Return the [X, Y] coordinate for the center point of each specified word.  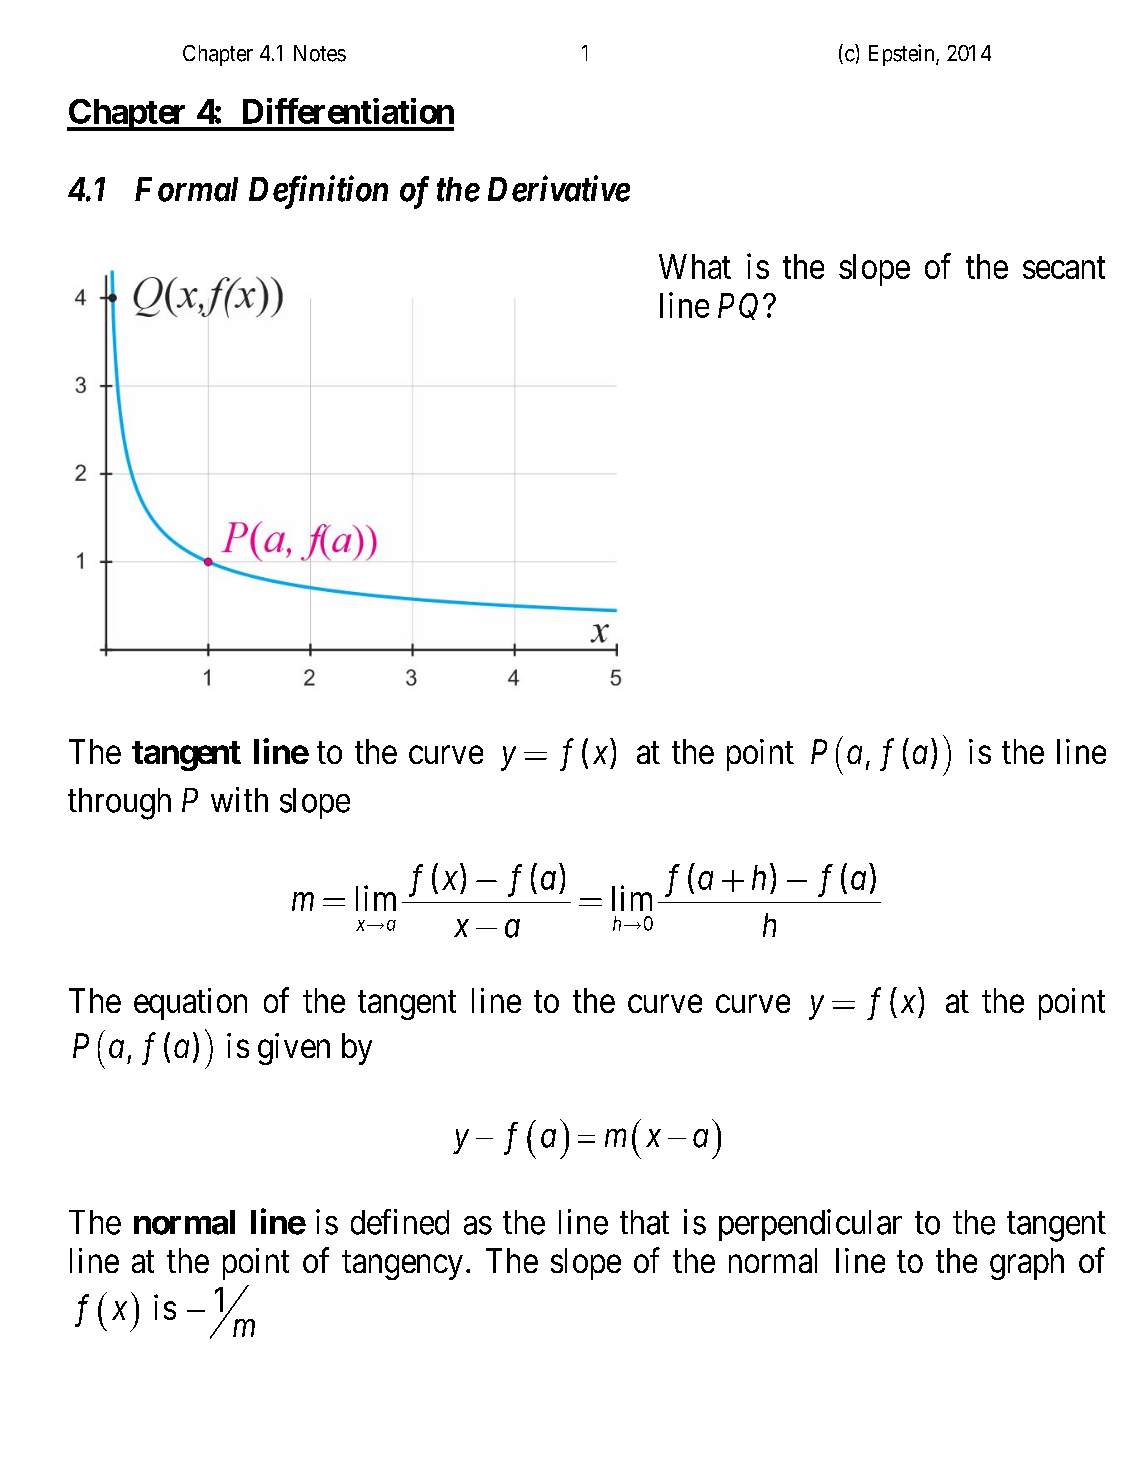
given [294, 1049]
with [239, 799]
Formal [186, 189]
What [695, 266]
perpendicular [810, 1225]
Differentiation [348, 111]
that [644, 1222]
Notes [320, 53]
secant [1064, 268]
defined [400, 1222]
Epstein [903, 55]
